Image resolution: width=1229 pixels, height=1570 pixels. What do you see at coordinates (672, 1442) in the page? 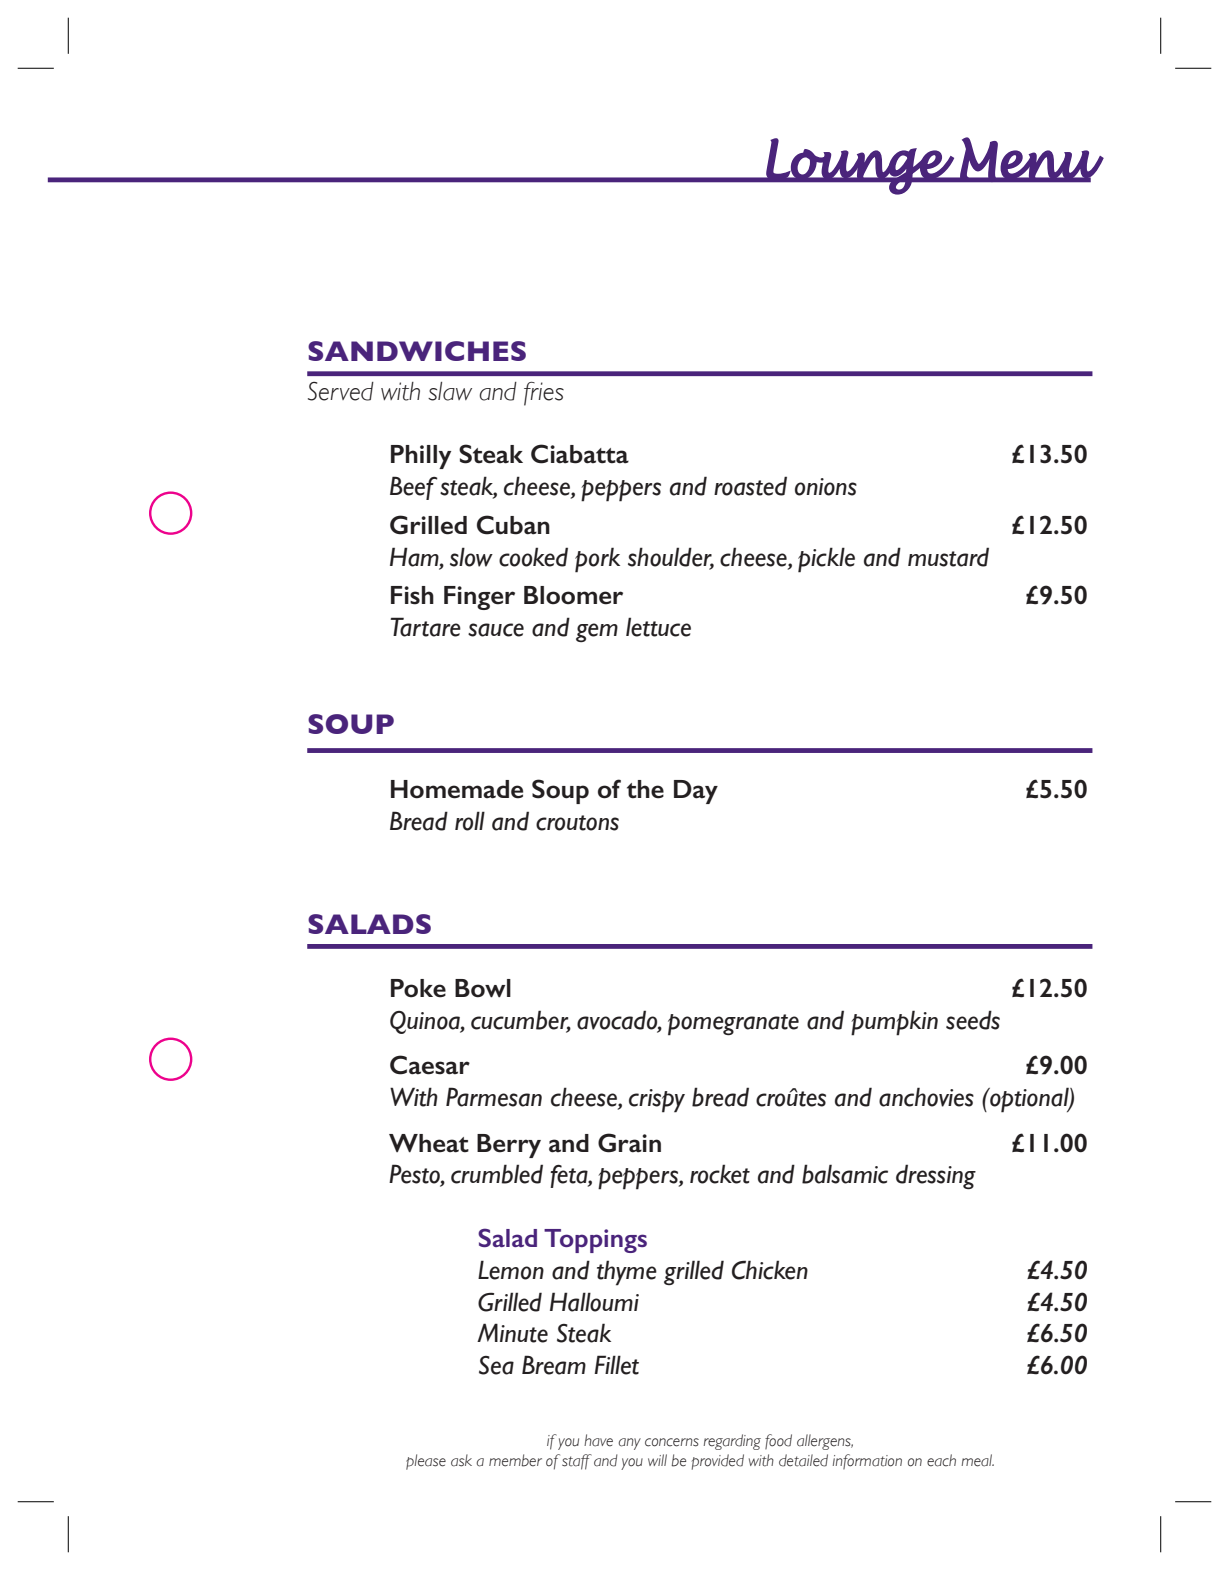
I see `concerns` at bounding box center [672, 1442].
